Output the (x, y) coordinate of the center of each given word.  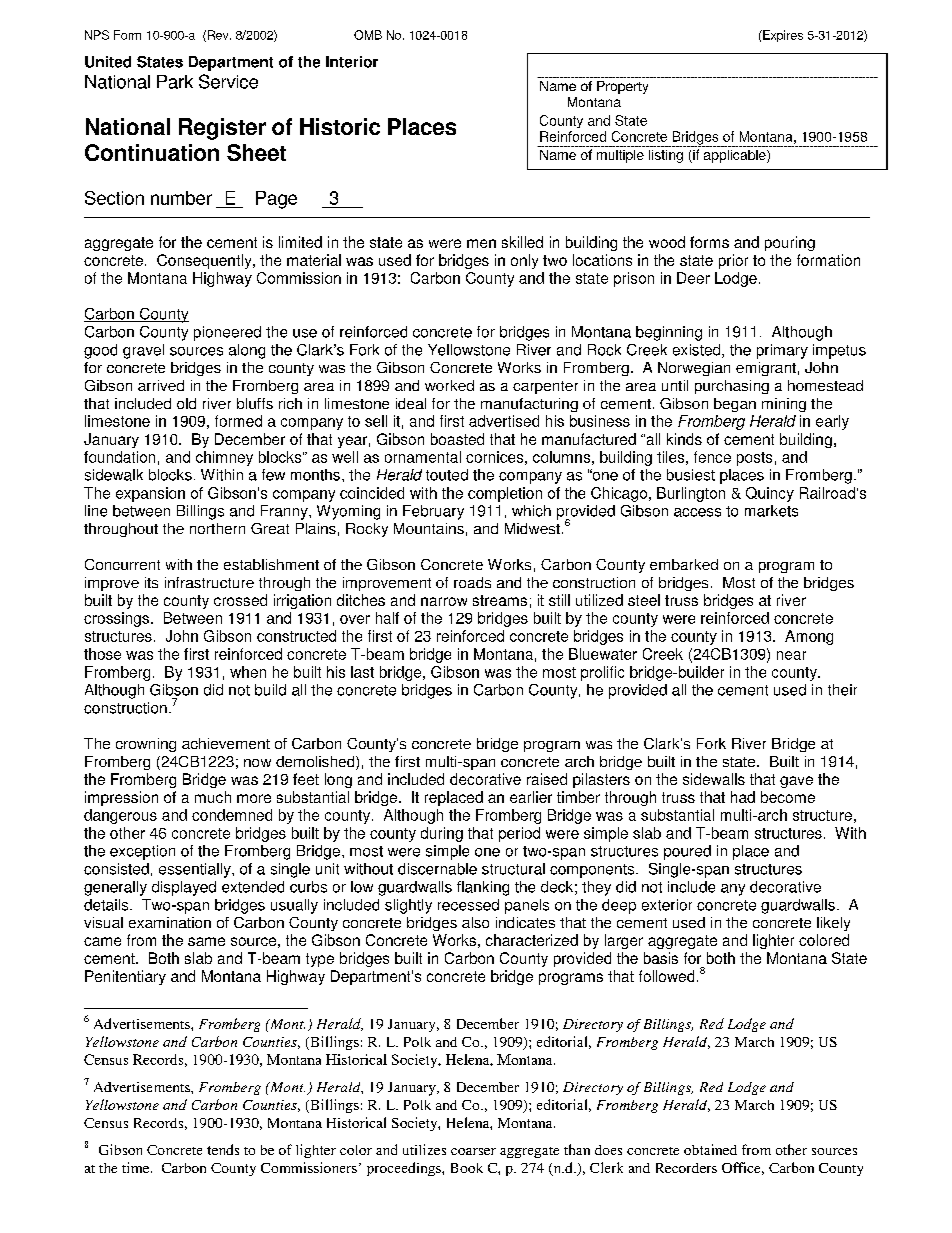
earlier (531, 797)
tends (223, 1149)
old (186, 403)
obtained (710, 1149)
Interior (352, 62)
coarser (473, 1151)
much (213, 797)
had (743, 797)
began (735, 405)
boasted (457, 439)
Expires (782, 36)
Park (175, 82)
